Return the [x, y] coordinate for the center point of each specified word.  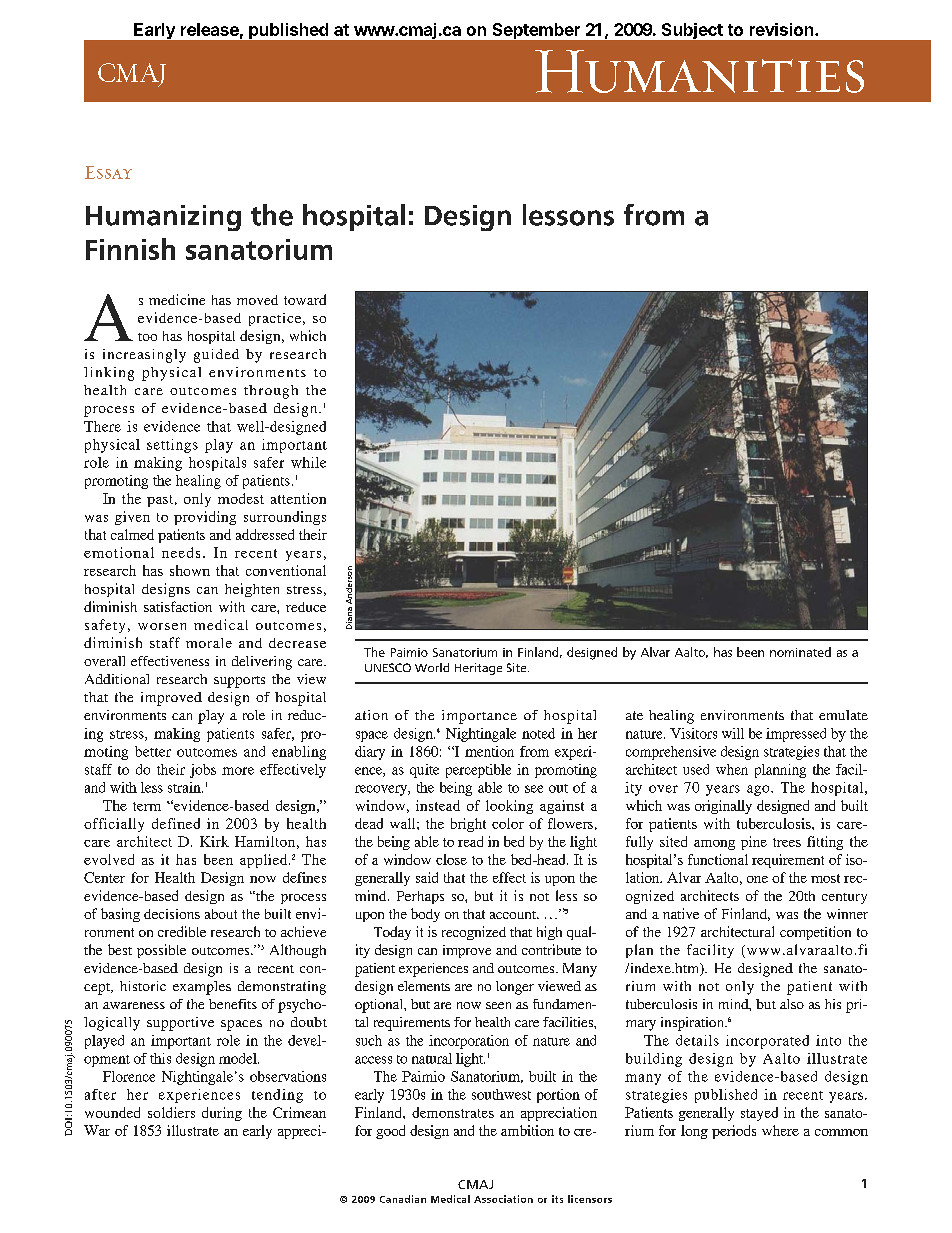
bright [468, 825]
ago [759, 790]
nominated [800, 652]
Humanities [699, 71]
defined [176, 823]
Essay [108, 172]
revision [781, 29]
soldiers [171, 1112]
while [308, 462]
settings [172, 446]
